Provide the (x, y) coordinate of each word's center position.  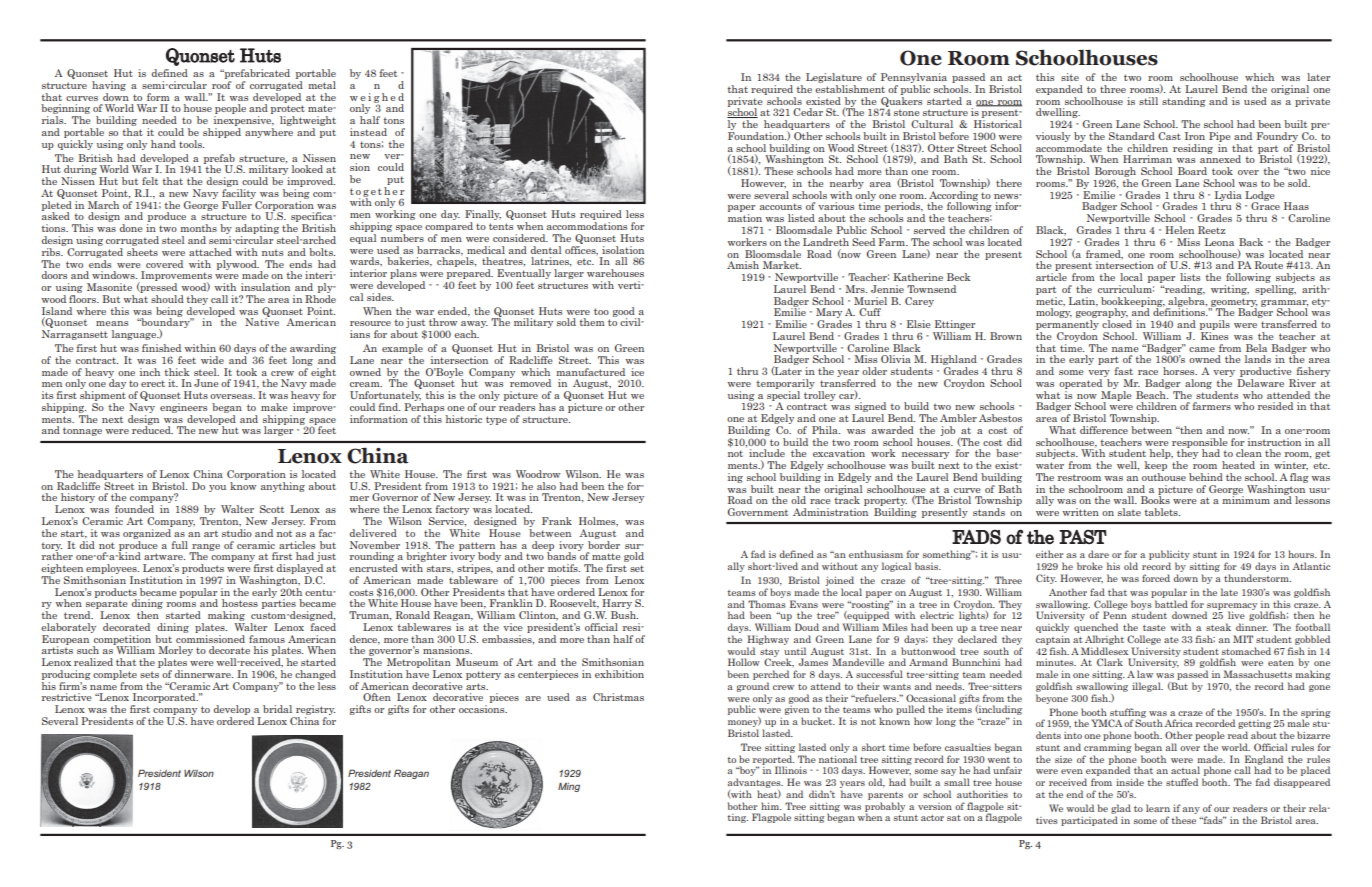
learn (1158, 808)
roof (221, 85)
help (1161, 454)
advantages (755, 784)
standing (1184, 102)
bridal (277, 709)
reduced (152, 429)
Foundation (757, 136)
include (767, 453)
